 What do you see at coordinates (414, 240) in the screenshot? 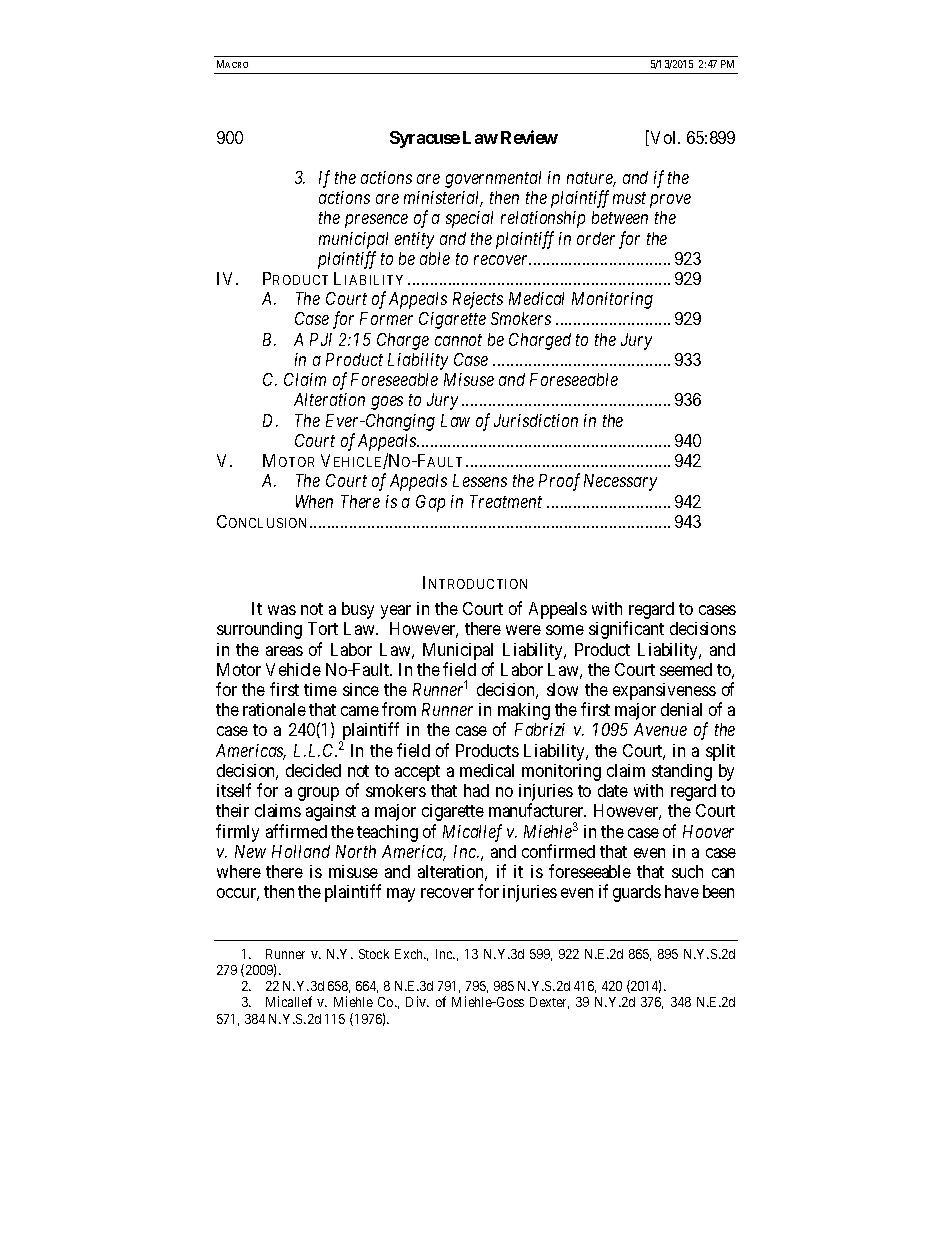
I see `entity` at bounding box center [414, 240].
